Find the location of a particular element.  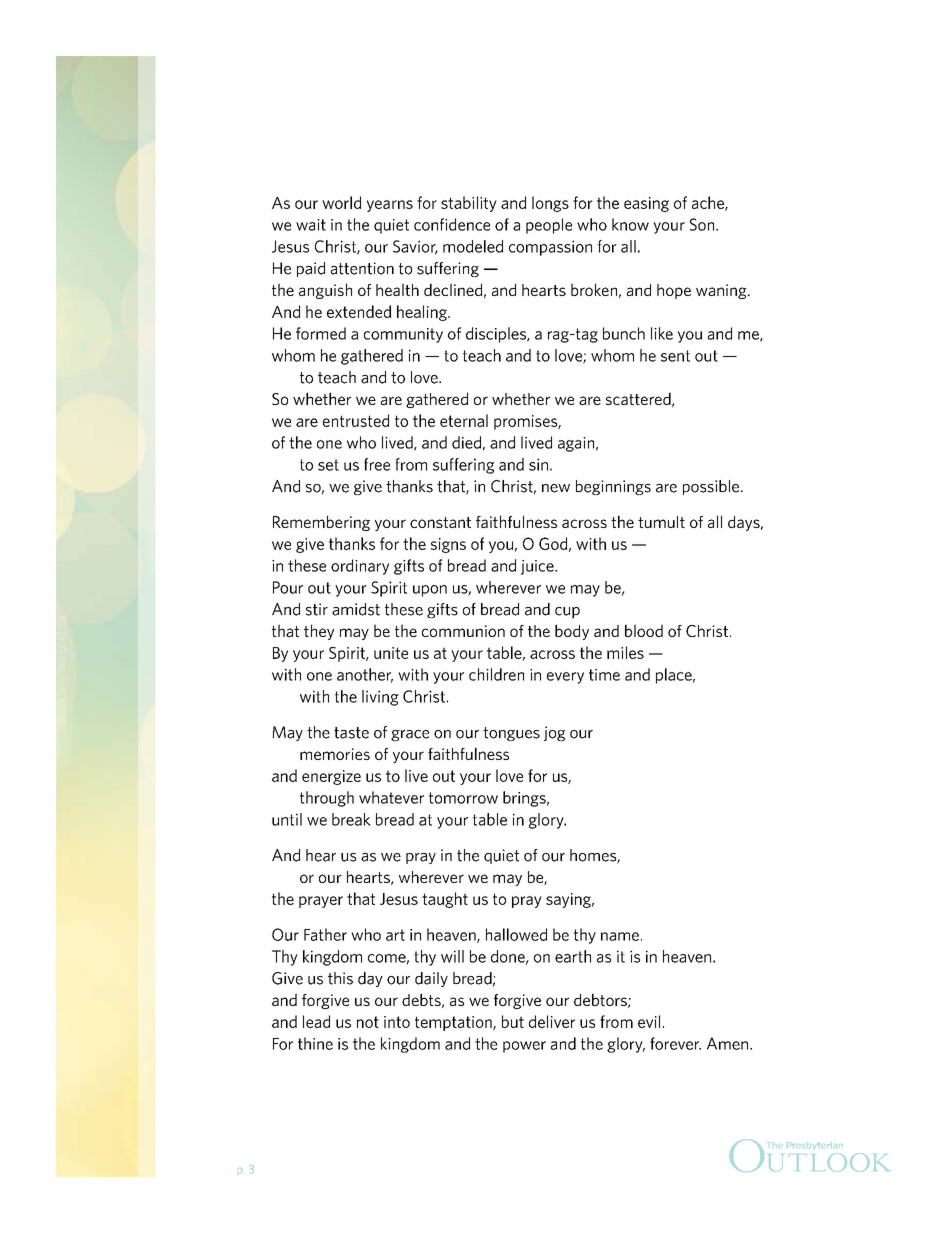

Son is located at coordinates (703, 224).
